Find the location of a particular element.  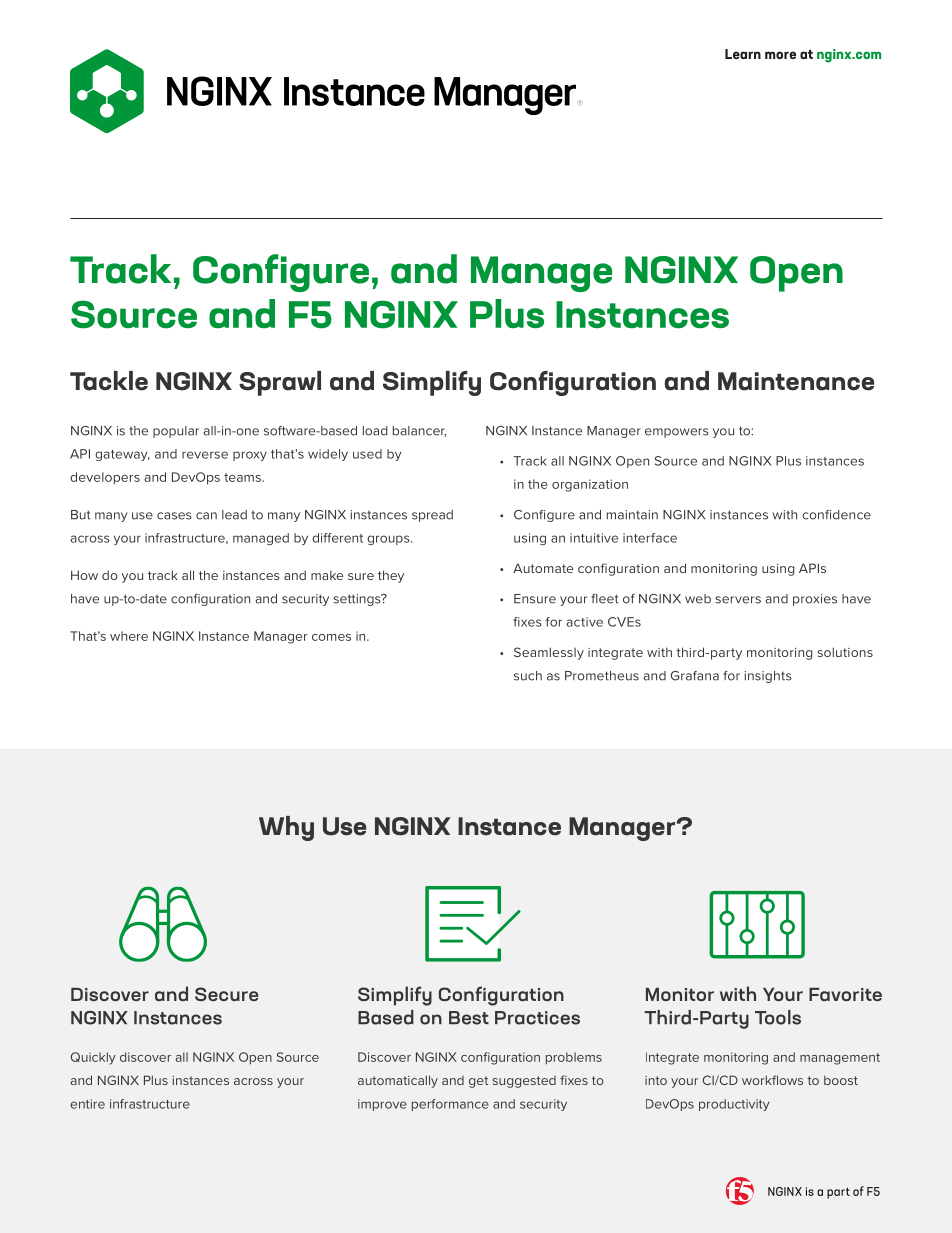

such is located at coordinates (528, 676).
